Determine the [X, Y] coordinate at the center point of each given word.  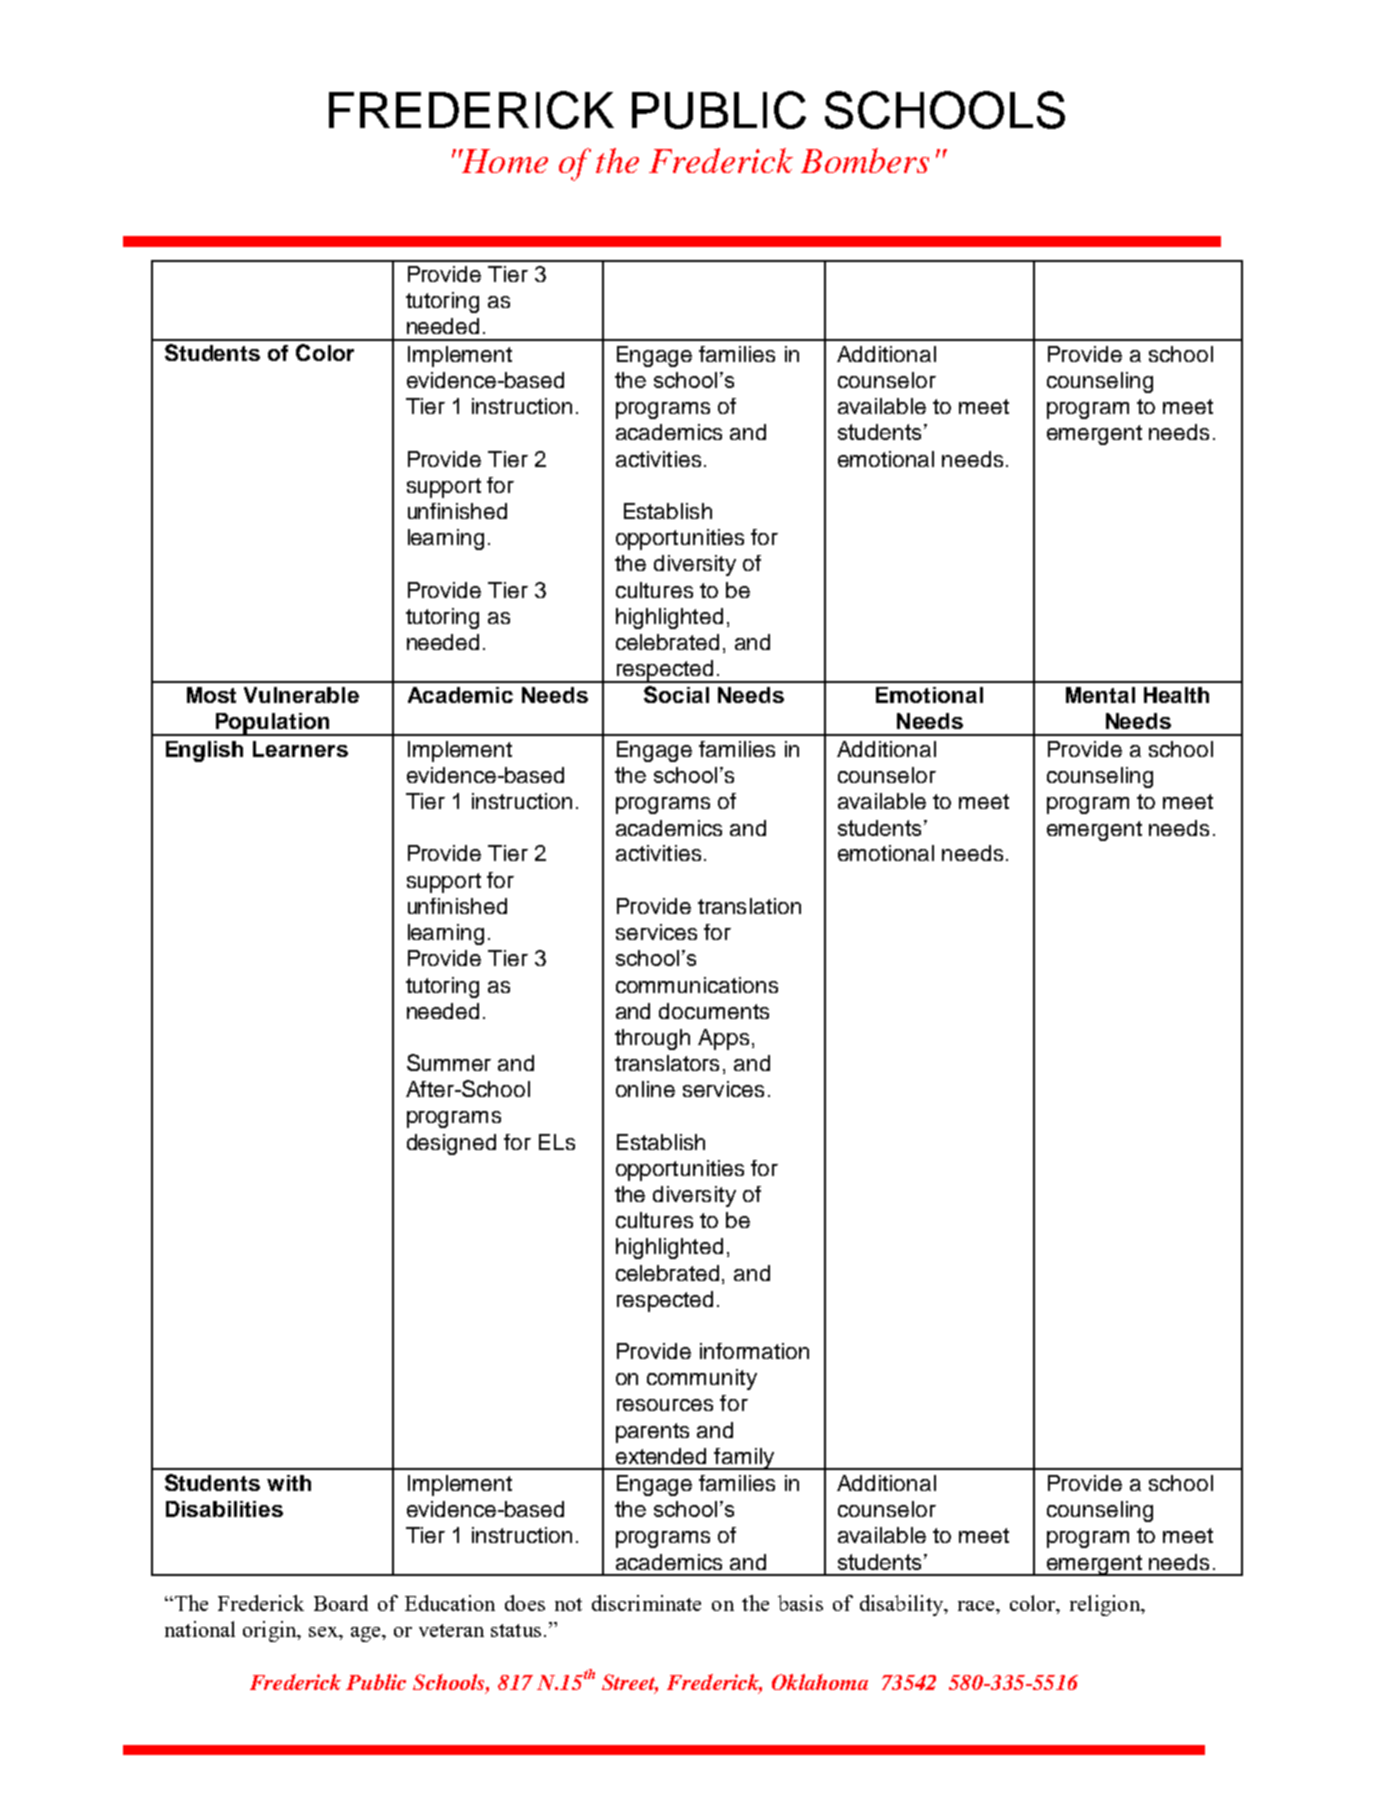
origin [271, 1631]
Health [1176, 695]
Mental [1100, 695]
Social [676, 694]
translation [749, 906]
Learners [300, 749]
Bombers [865, 160]
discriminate [646, 1603]
